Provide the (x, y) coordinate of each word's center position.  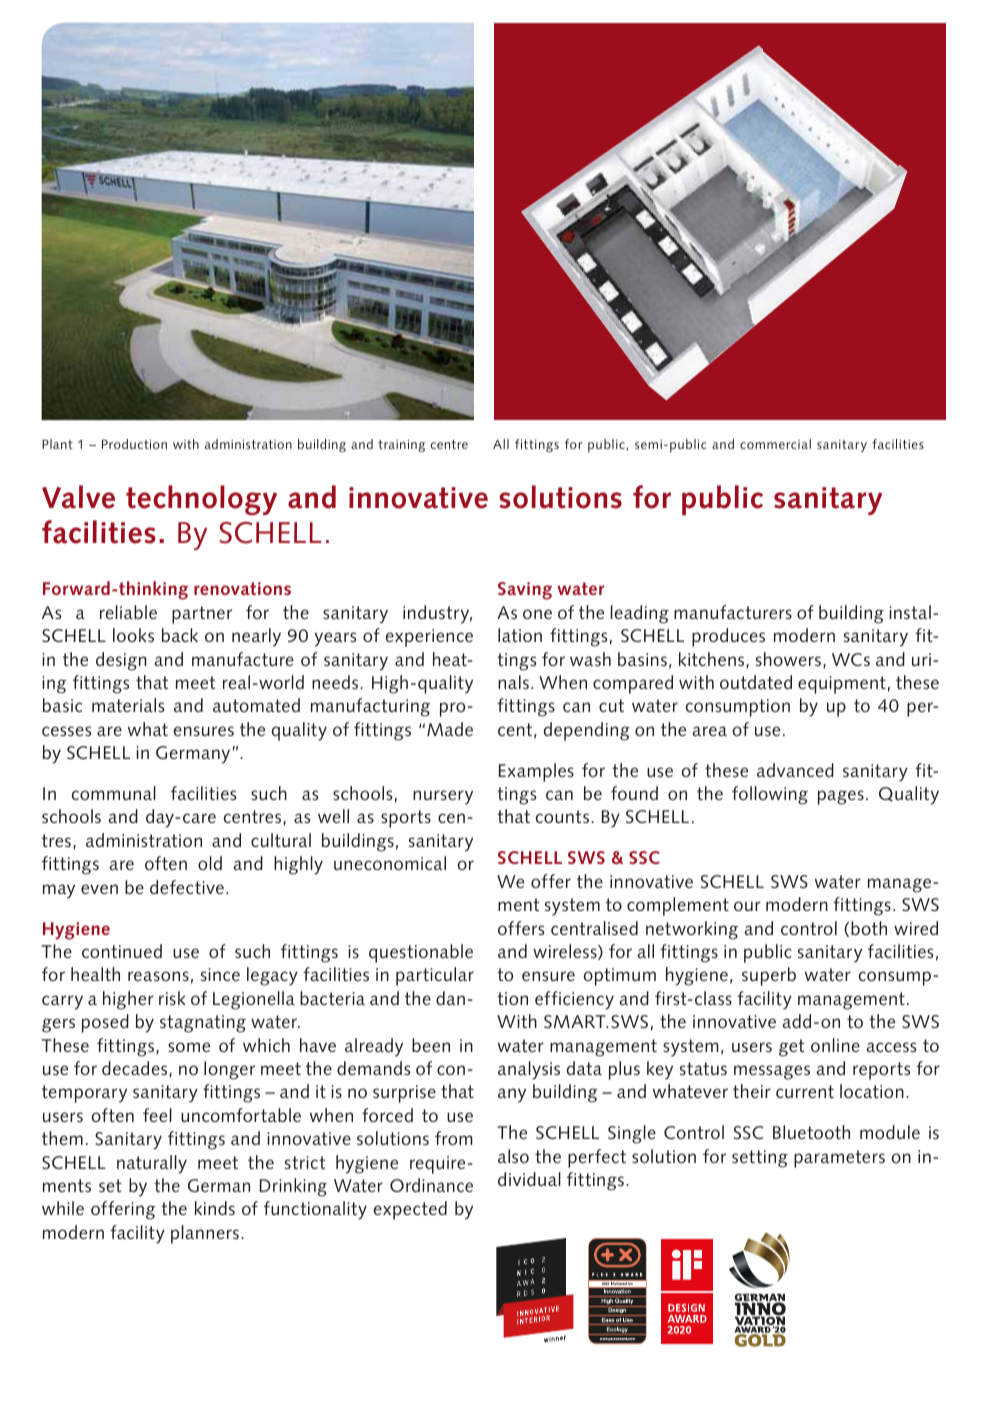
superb (769, 976)
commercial (775, 444)
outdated (756, 682)
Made (450, 729)
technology (201, 500)
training (401, 445)
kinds (215, 1208)
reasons (158, 976)
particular (435, 976)
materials (128, 705)
